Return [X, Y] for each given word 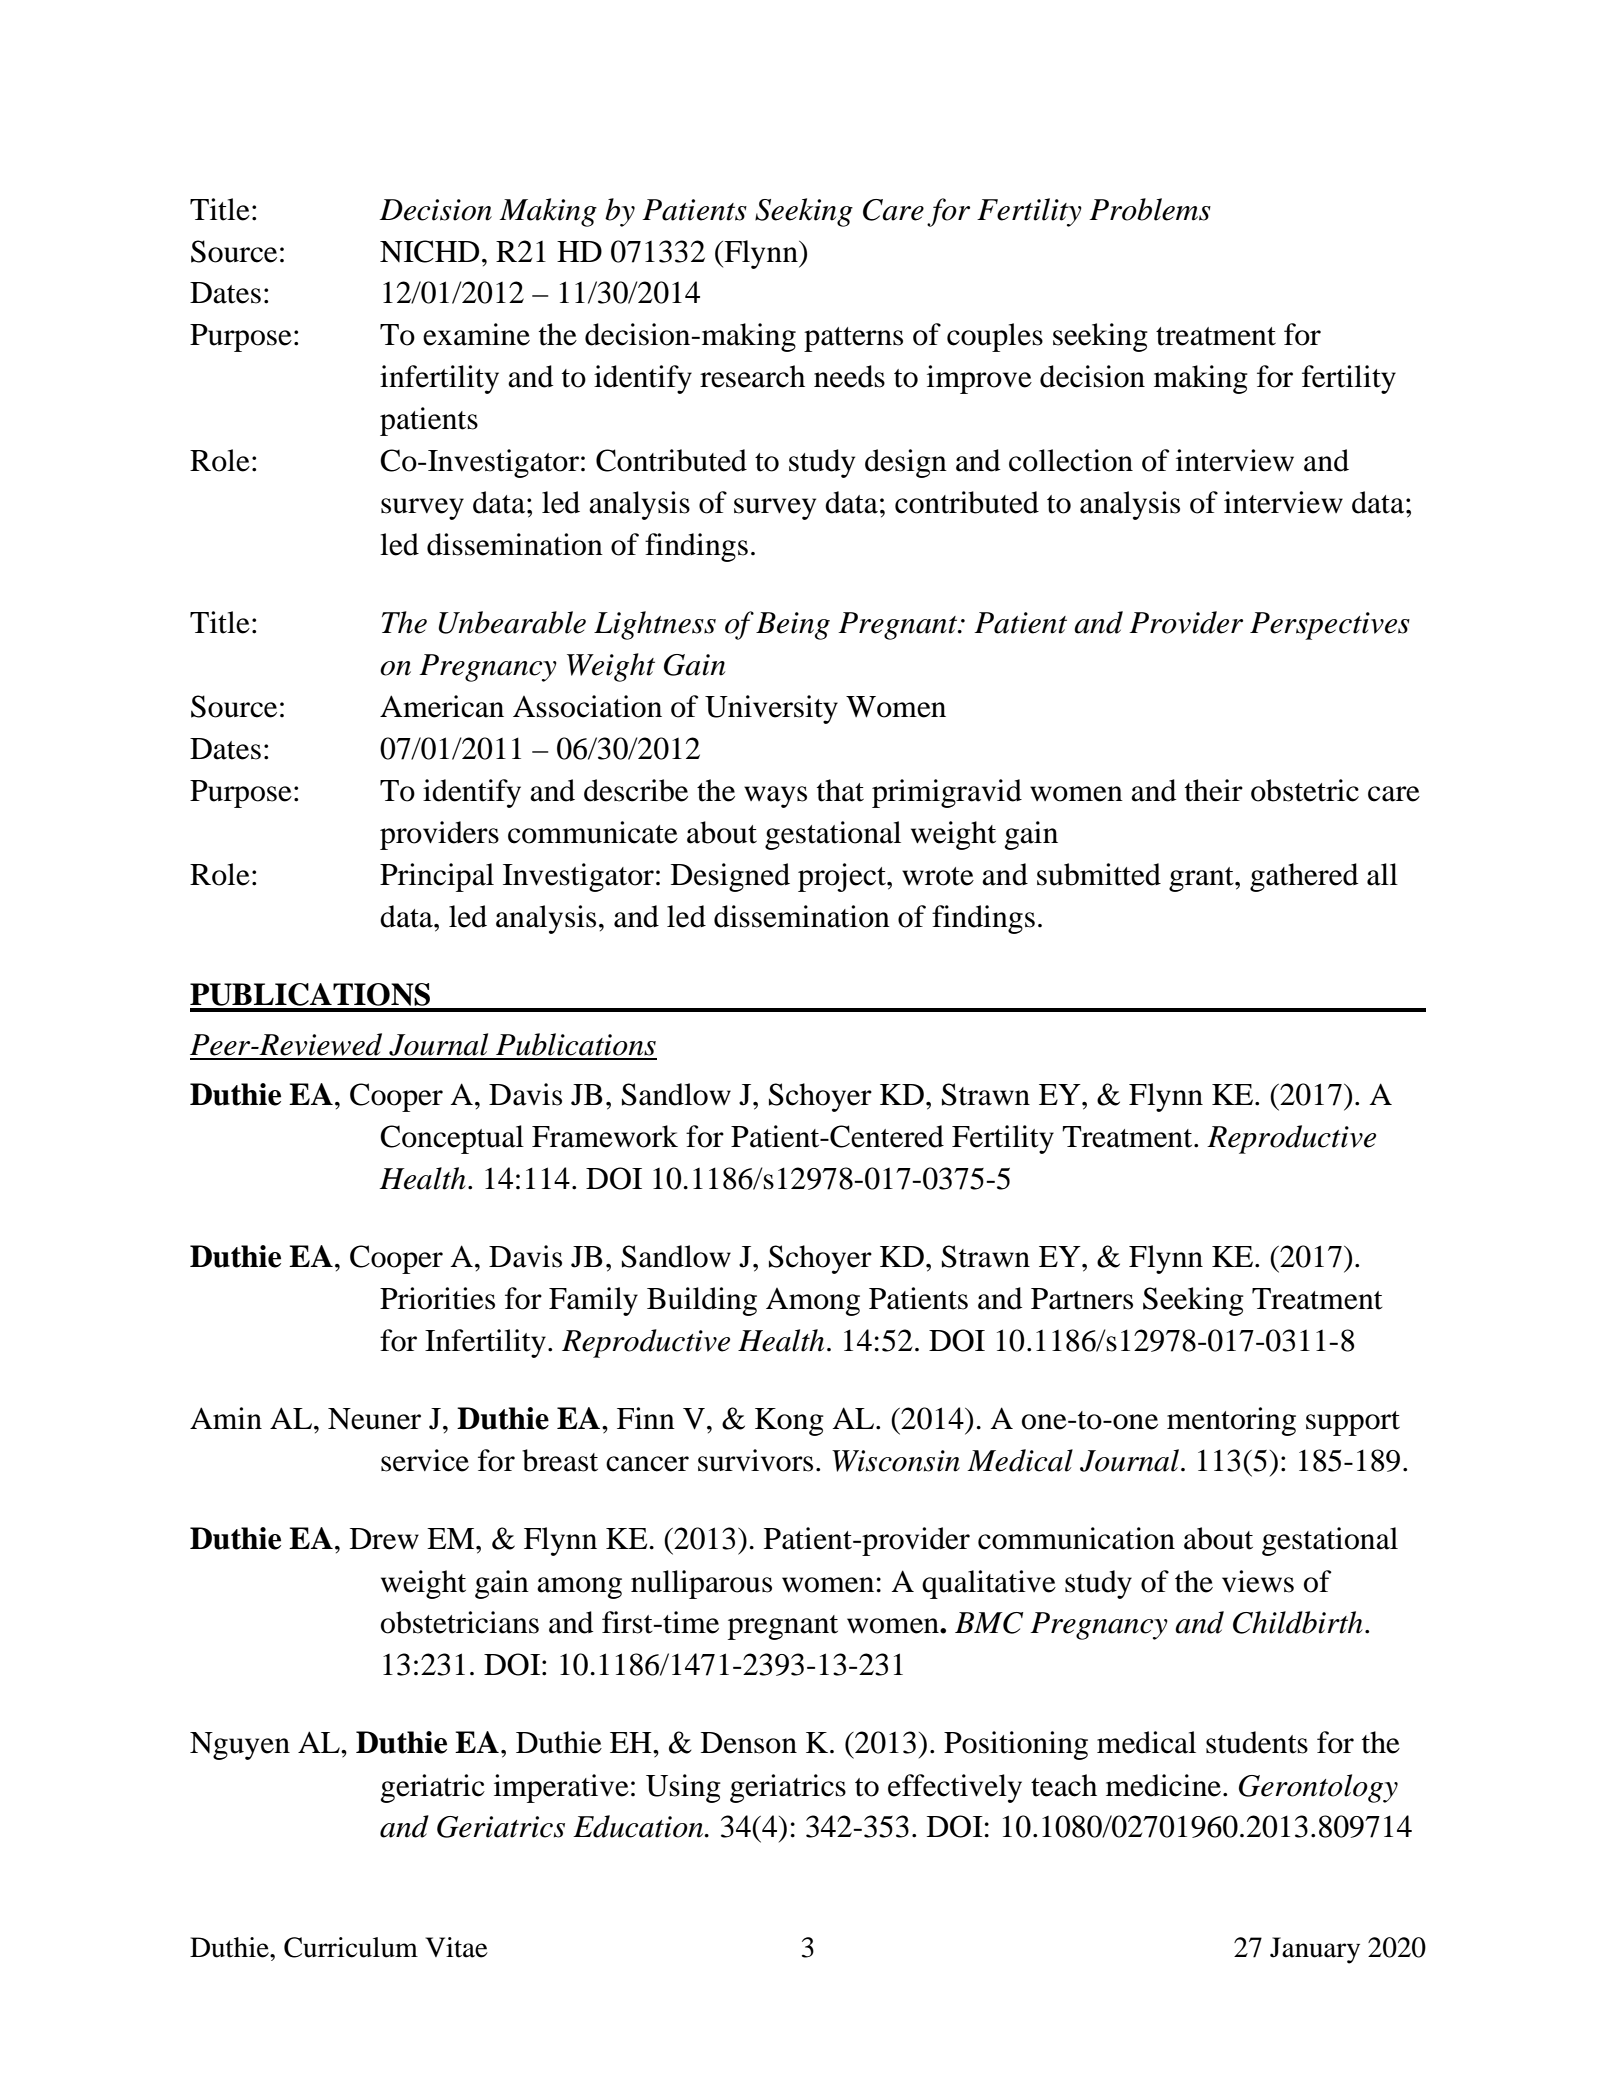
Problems [1150, 209]
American [442, 706]
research [752, 376]
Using [683, 1788]
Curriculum [351, 1947]
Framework [605, 1136]
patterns [853, 339]
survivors [755, 1460]
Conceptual [452, 1139]
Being [793, 626]
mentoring [1231, 1421]
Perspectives [1330, 626]
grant [1202, 879]
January [1315, 1950]
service [425, 1460]
